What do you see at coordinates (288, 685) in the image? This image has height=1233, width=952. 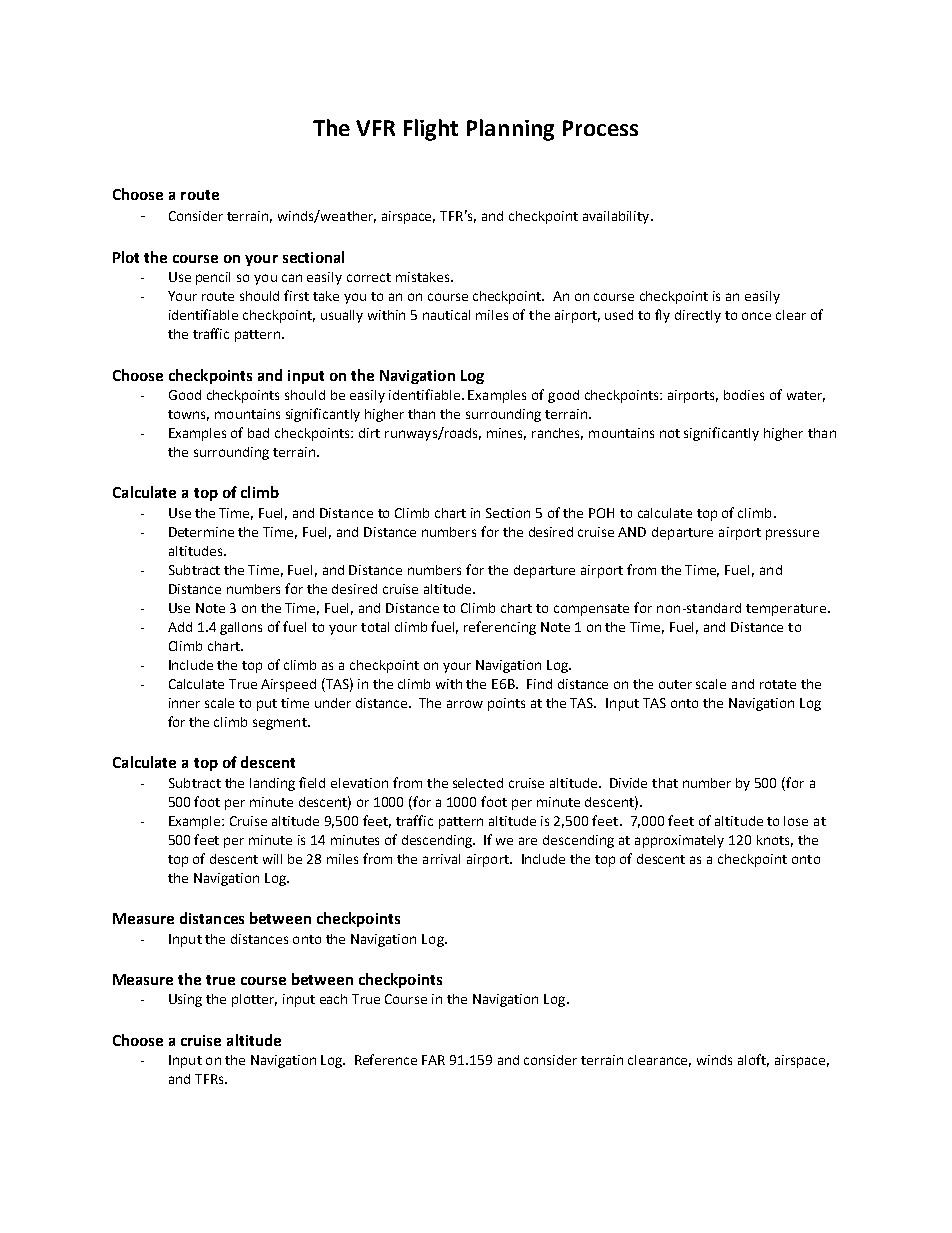 I see `Airspeed` at bounding box center [288, 685].
